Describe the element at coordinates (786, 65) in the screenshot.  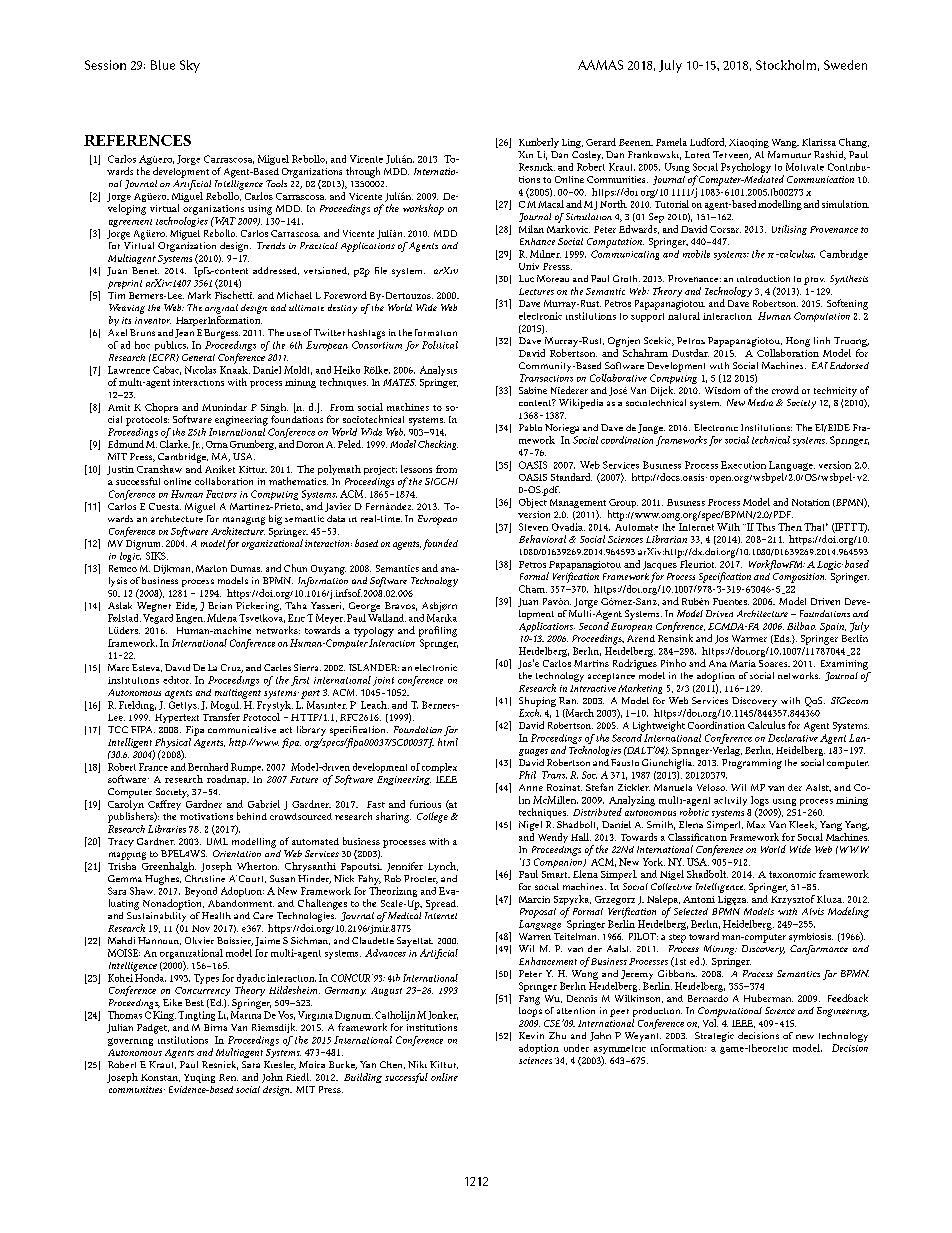
I see `Stockholm` at that location.
